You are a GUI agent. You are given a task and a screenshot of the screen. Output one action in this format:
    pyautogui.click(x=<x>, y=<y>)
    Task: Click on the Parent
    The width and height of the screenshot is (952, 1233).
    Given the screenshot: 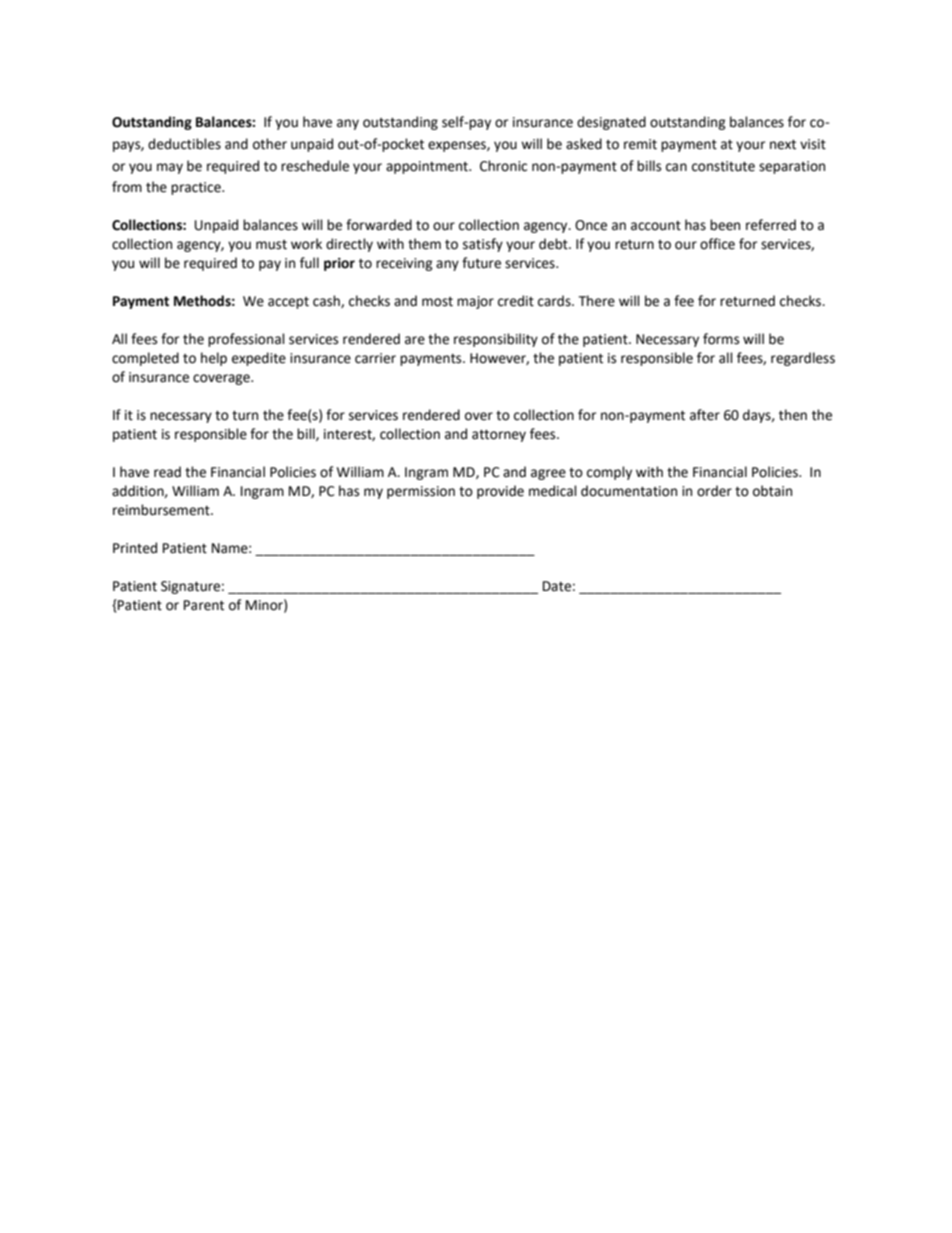 What is the action you would take?
    pyautogui.click(x=204, y=605)
